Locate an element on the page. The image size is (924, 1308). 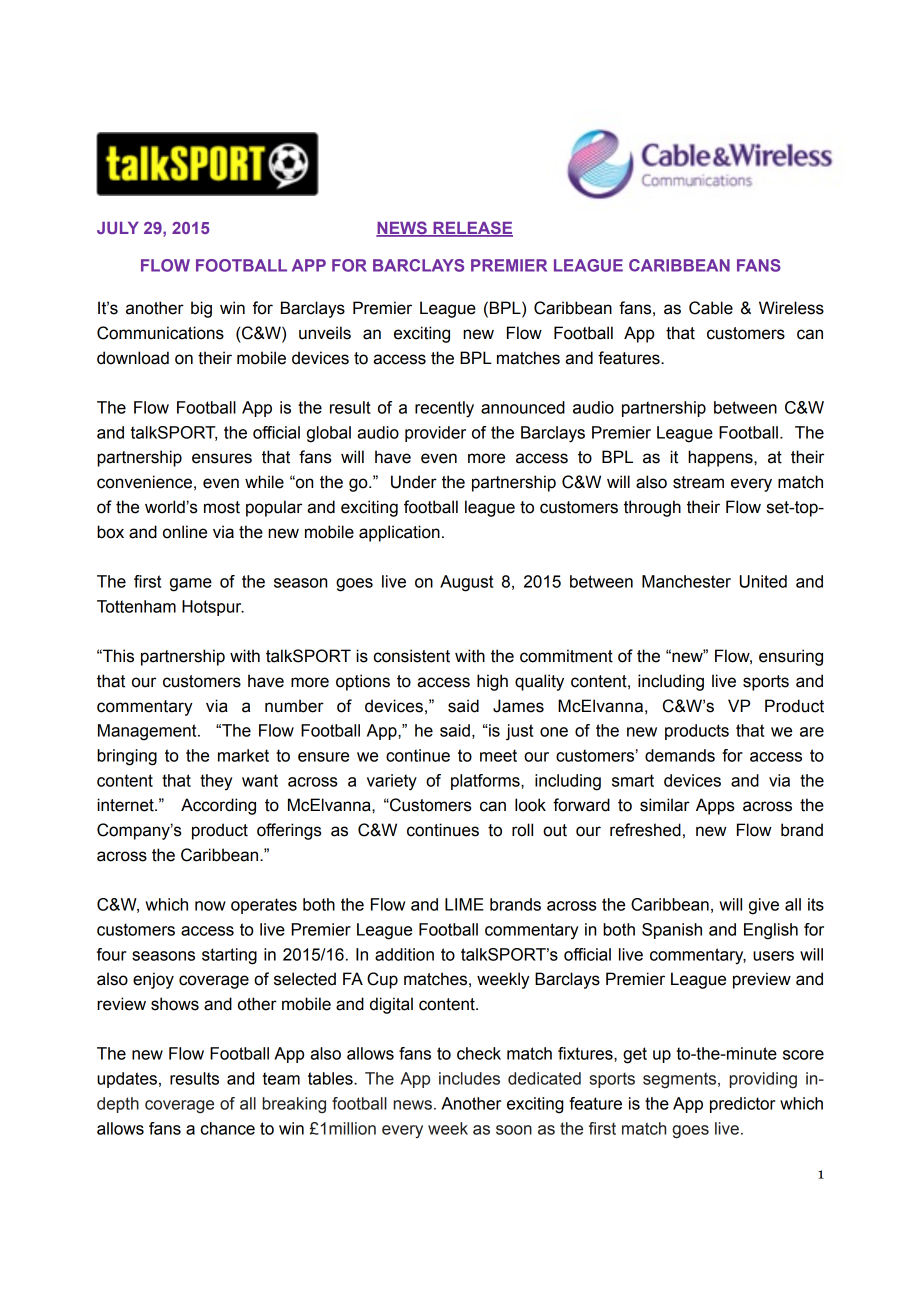
ensuring is located at coordinates (791, 657).
